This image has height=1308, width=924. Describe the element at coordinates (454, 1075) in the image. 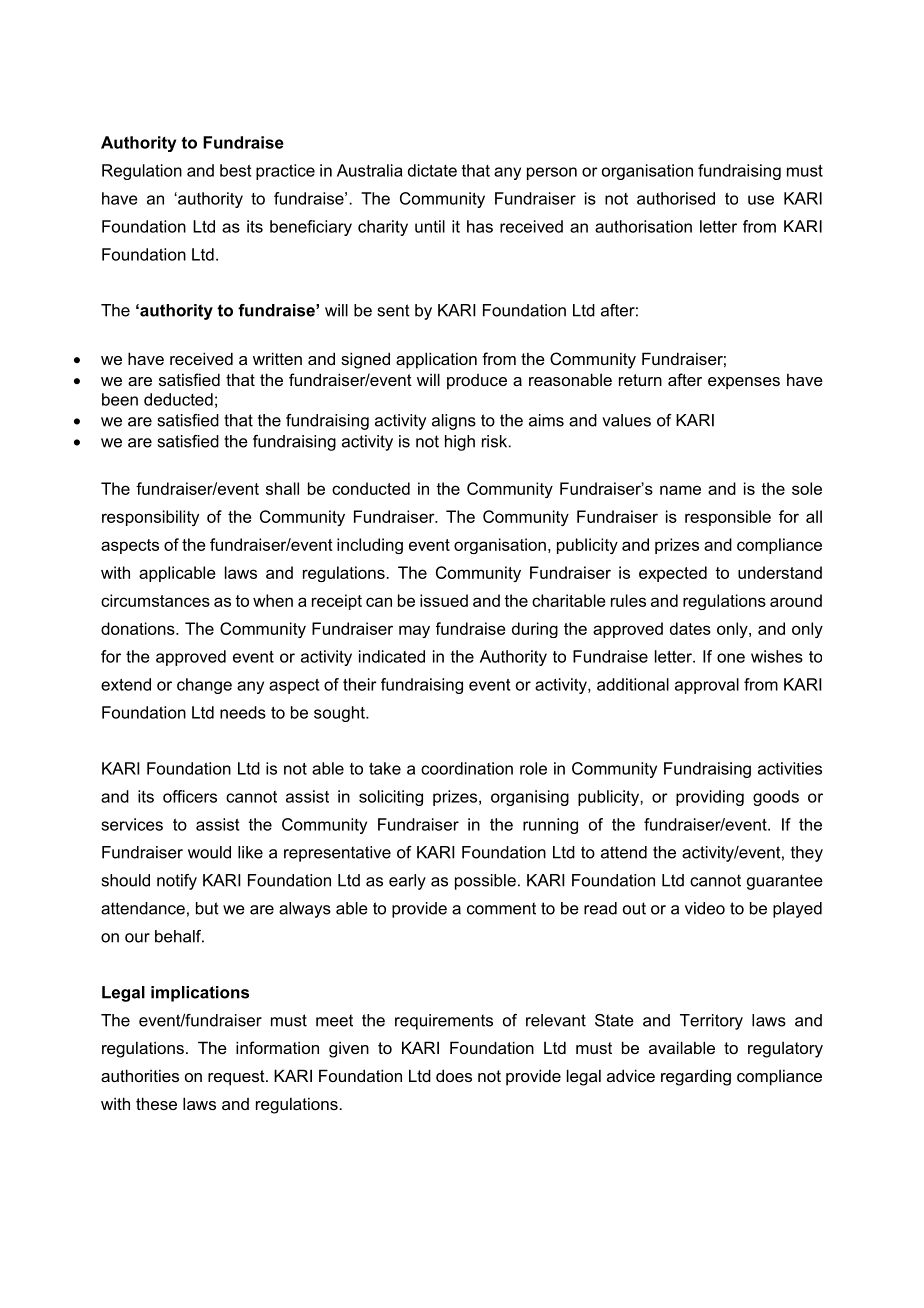

I see `does` at that location.
